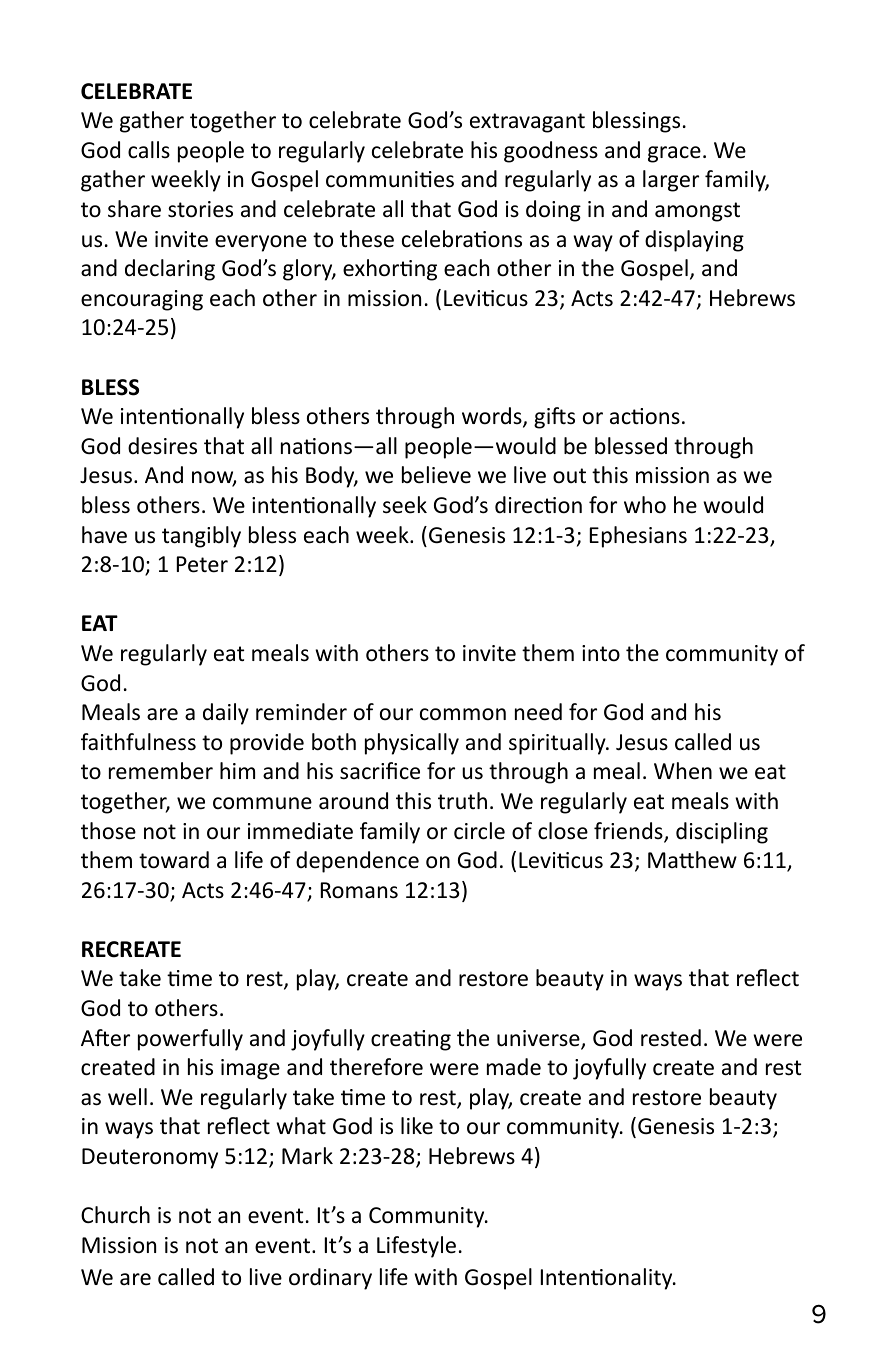 Image resolution: width=887 pixels, height=1372 pixels. What do you see at coordinates (226, 714) in the screenshot?
I see `daily` at bounding box center [226, 714].
